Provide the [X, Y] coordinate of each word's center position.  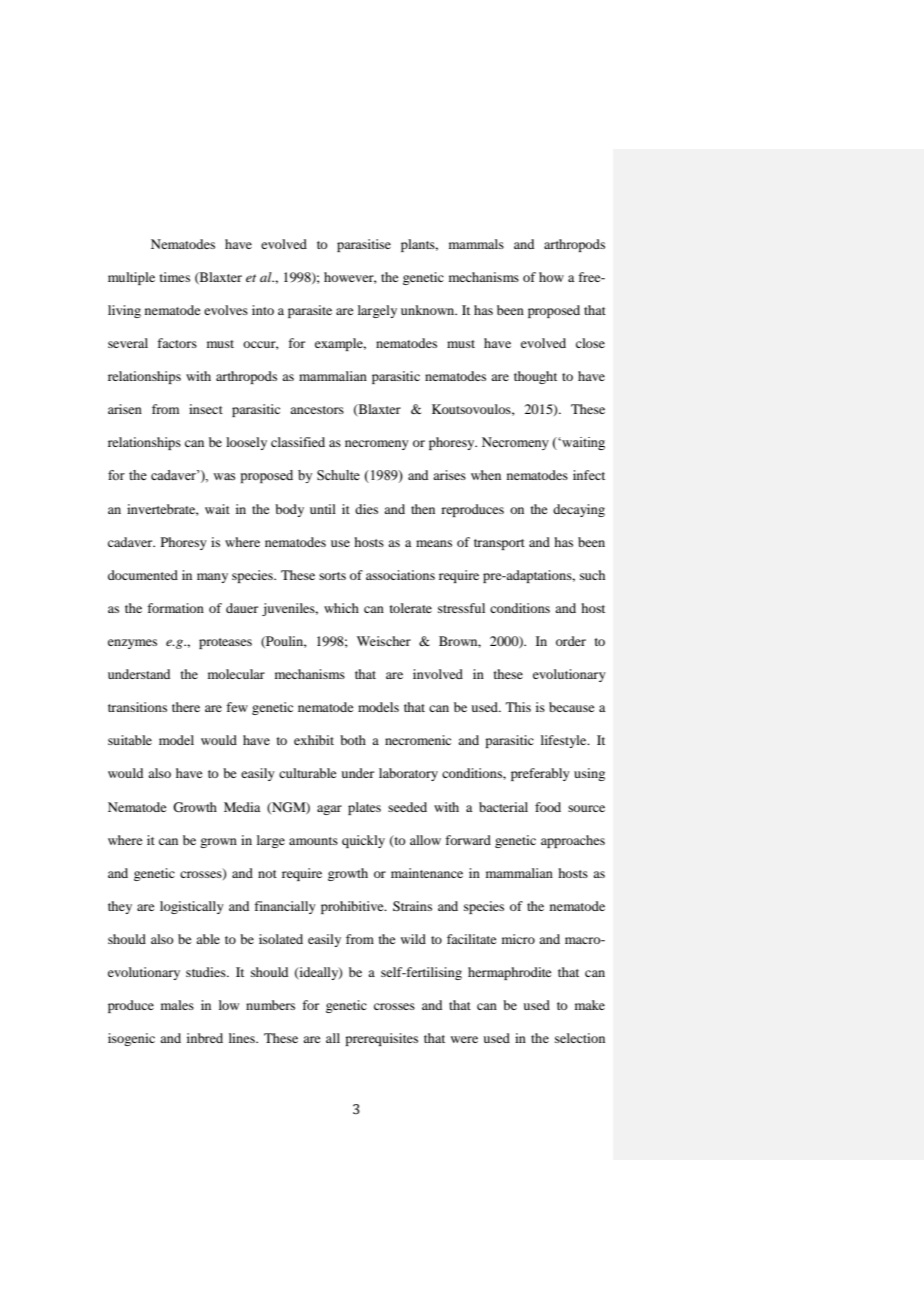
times [175, 277]
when [486, 475]
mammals [476, 244]
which [341, 608]
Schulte [338, 475]
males [177, 1005]
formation [175, 608]
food [548, 807]
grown [218, 843]
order [571, 641]
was [224, 477]
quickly [363, 841]
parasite [310, 311]
